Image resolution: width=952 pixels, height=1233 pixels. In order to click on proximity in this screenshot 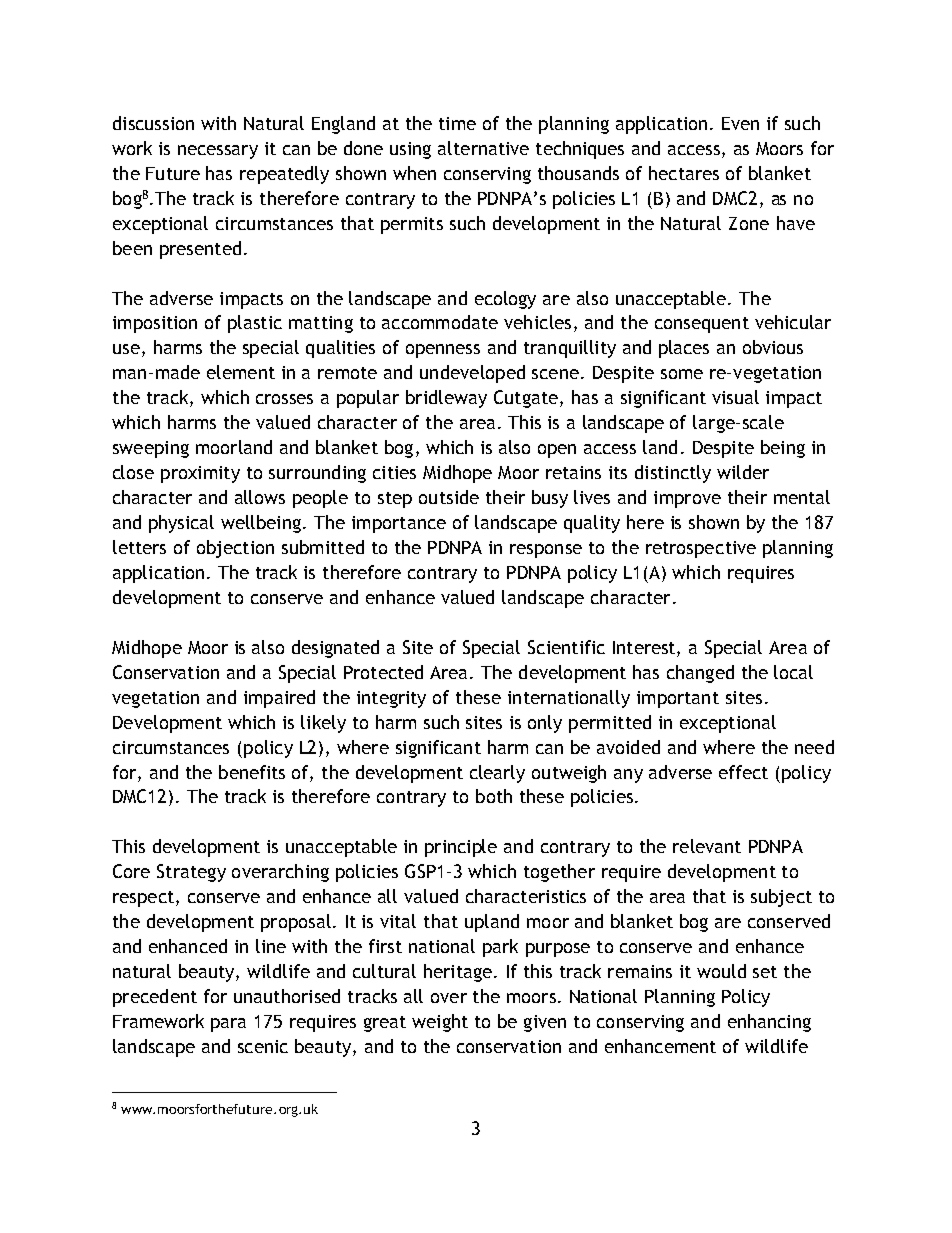, I will do `click(200, 474)`.
